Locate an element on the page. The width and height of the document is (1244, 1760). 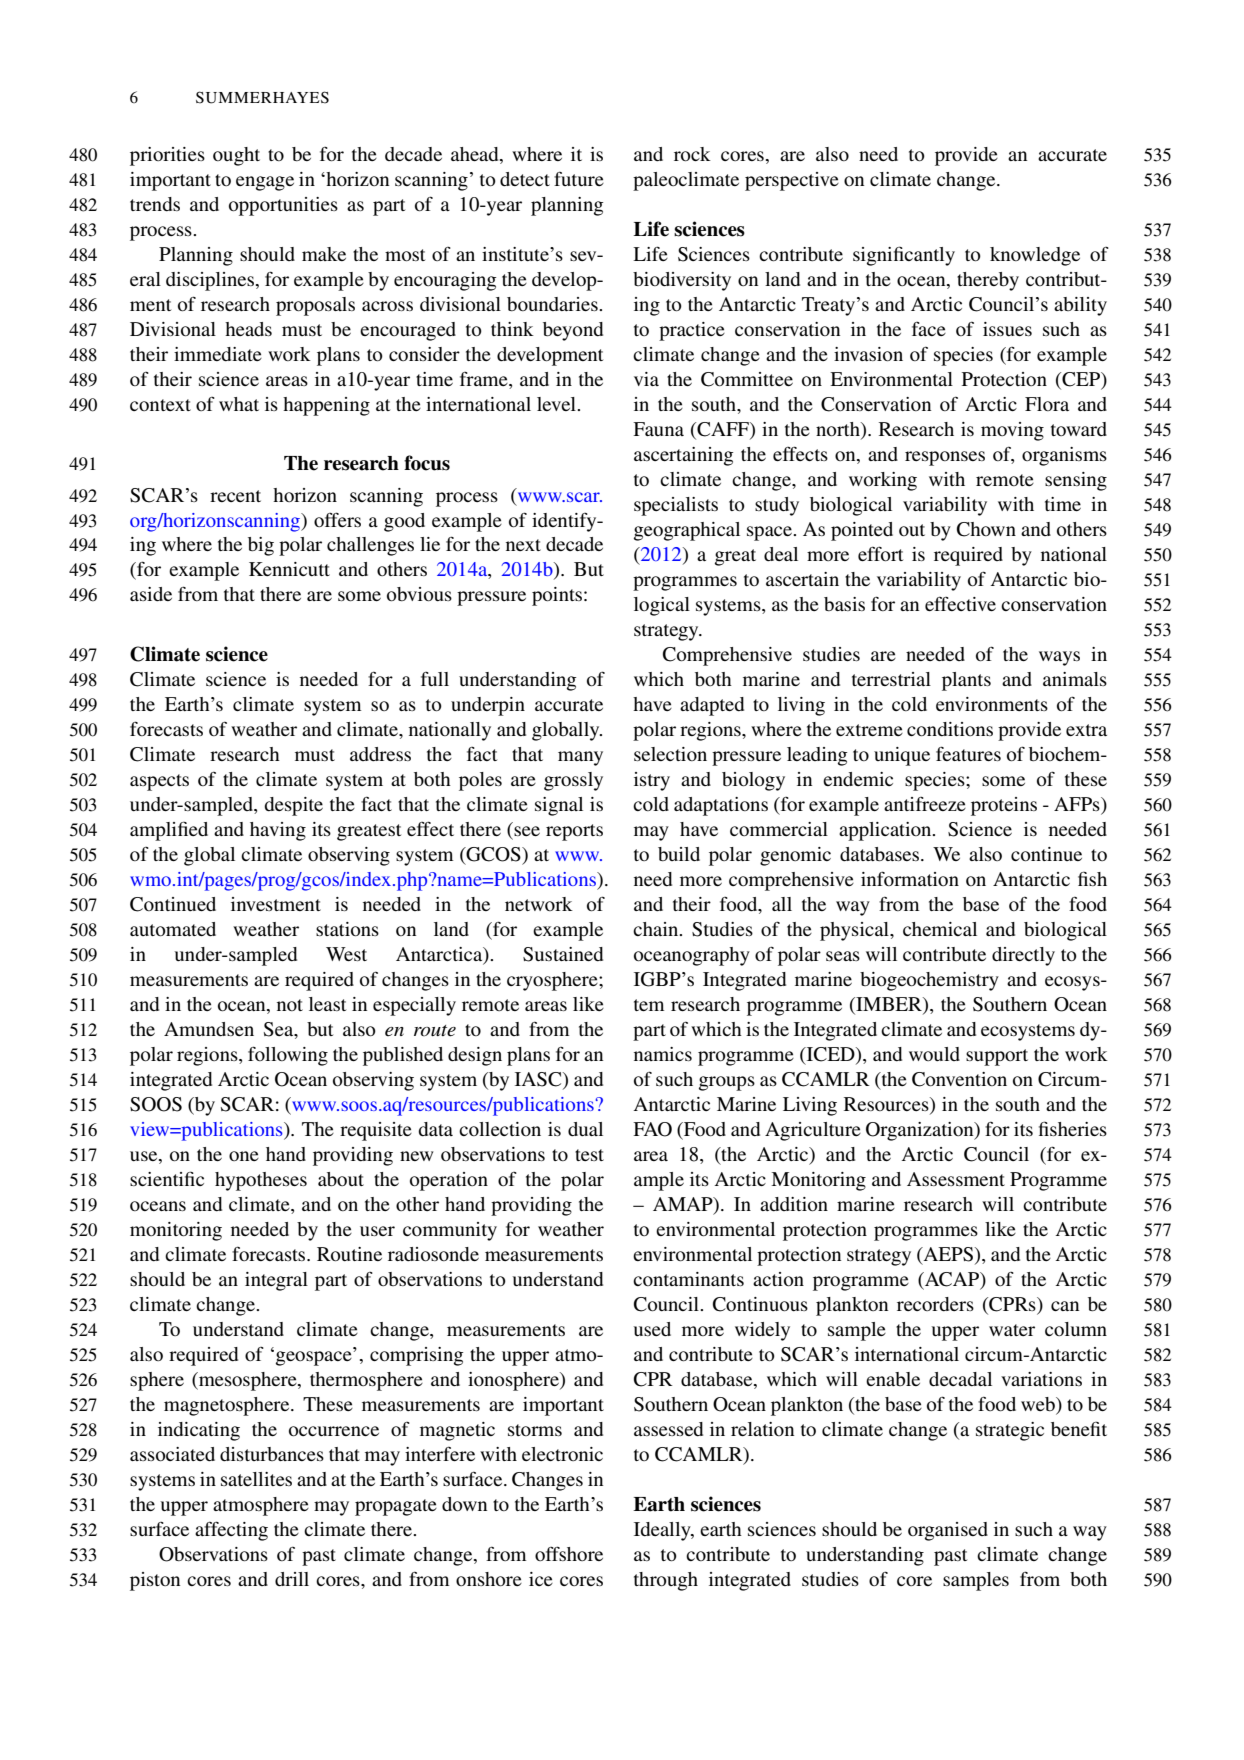
future is located at coordinates (579, 178).
